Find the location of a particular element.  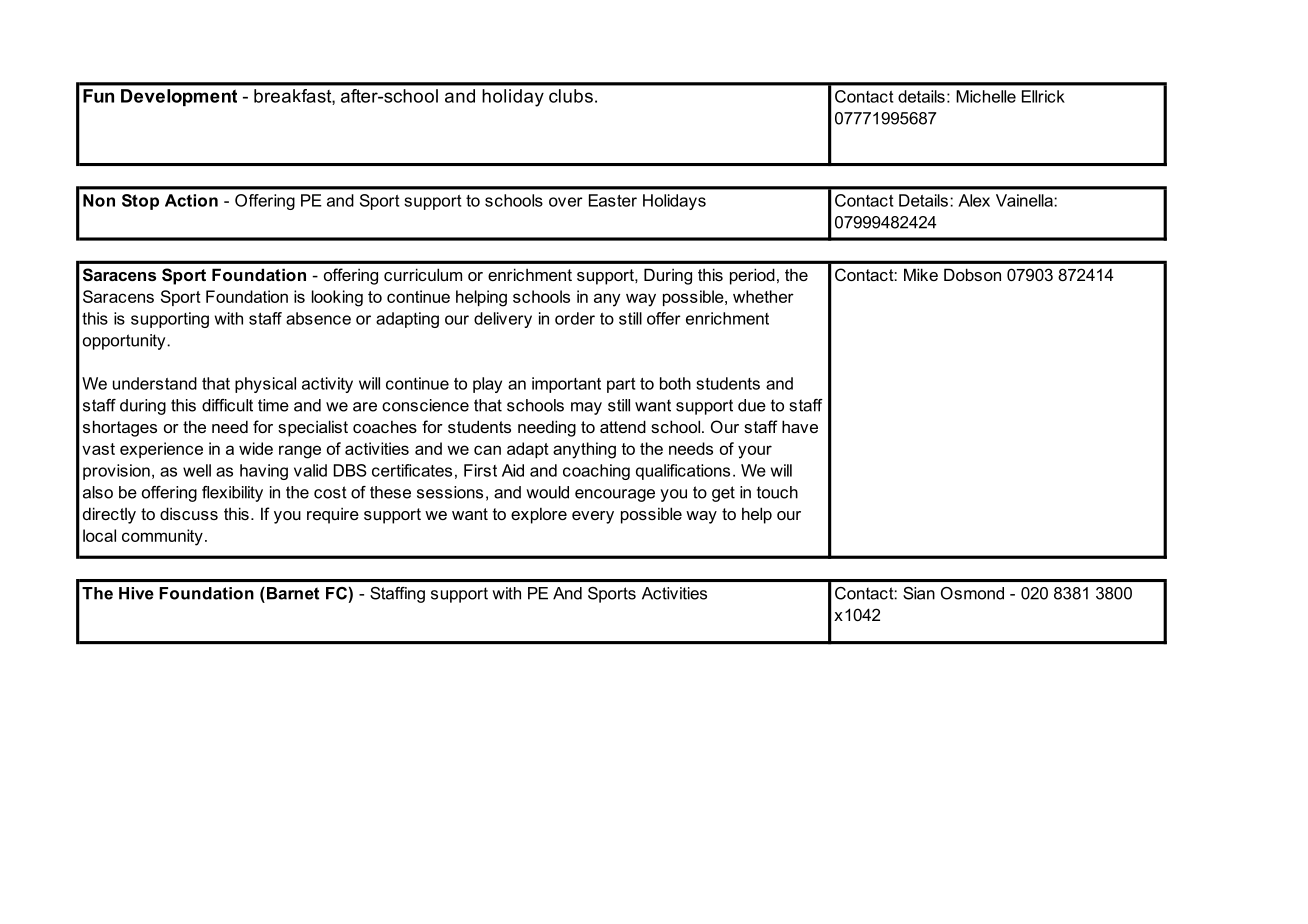

have is located at coordinates (800, 426).
